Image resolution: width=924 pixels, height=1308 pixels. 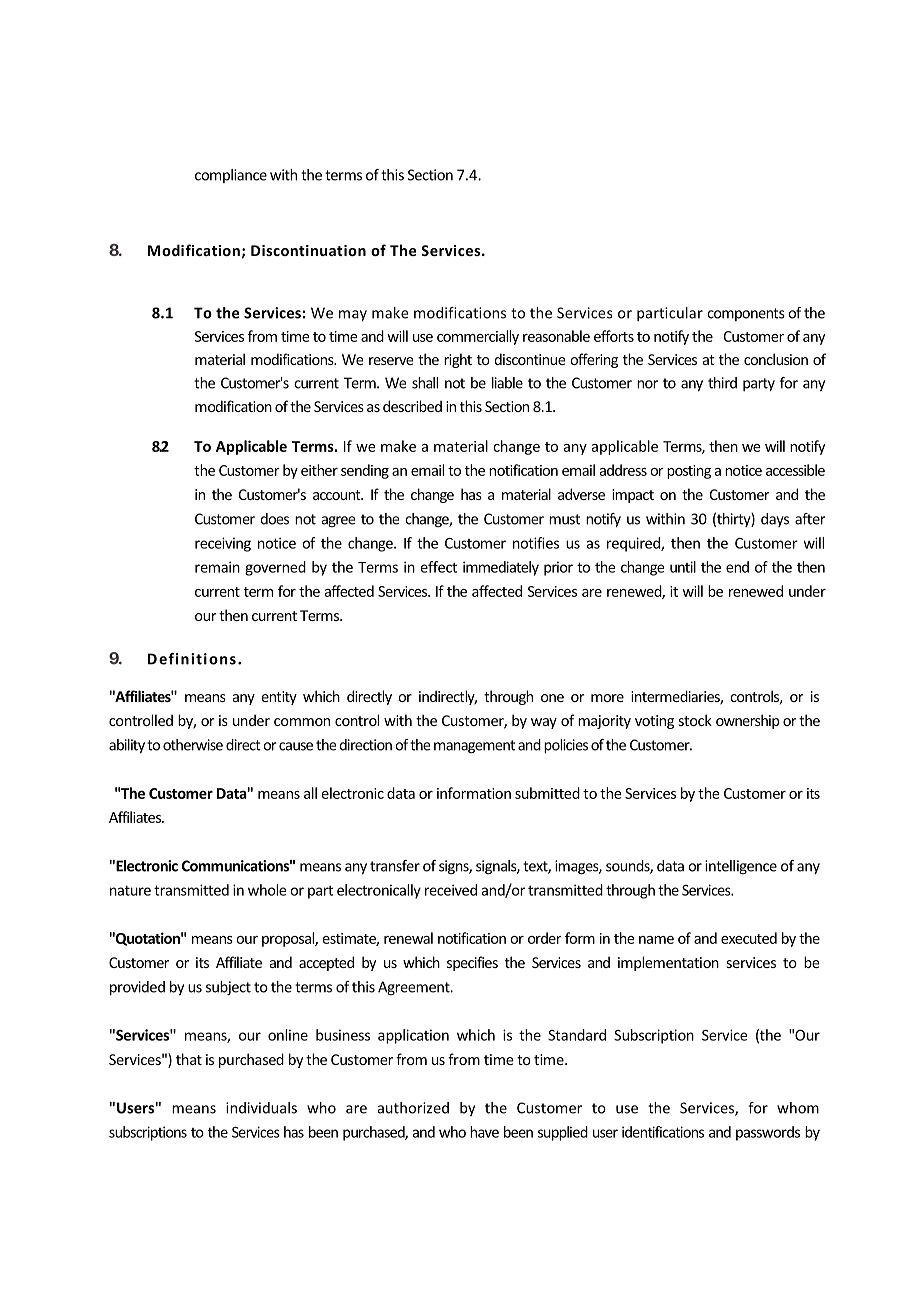 I want to click on components, so click(x=746, y=314).
